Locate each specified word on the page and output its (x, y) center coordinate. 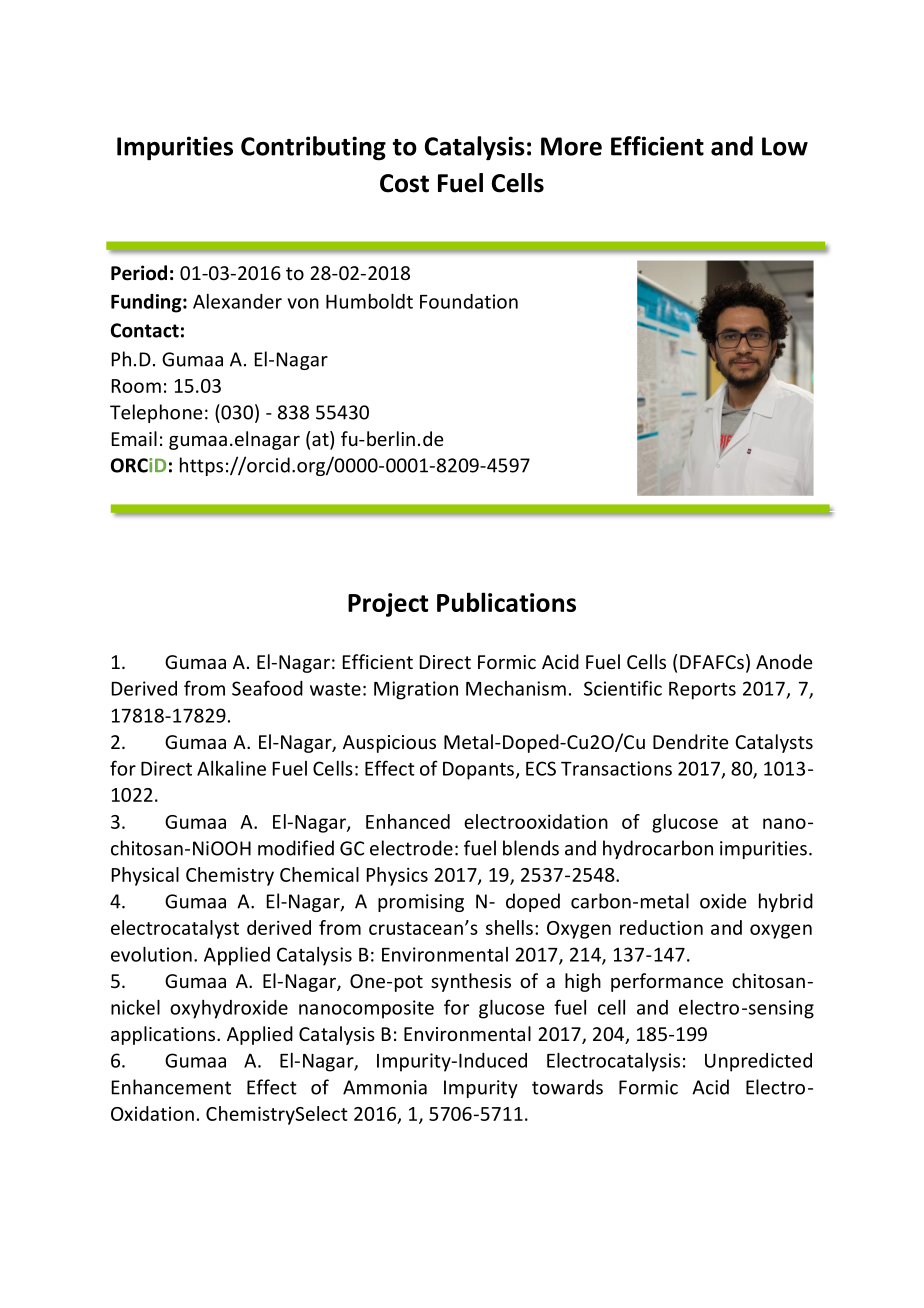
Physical (145, 876)
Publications (506, 602)
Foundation (469, 301)
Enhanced (408, 821)
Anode (784, 661)
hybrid (786, 902)
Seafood (267, 688)
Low (785, 146)
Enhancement (171, 1087)
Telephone (156, 413)
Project (388, 605)
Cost (404, 183)
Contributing (313, 148)
